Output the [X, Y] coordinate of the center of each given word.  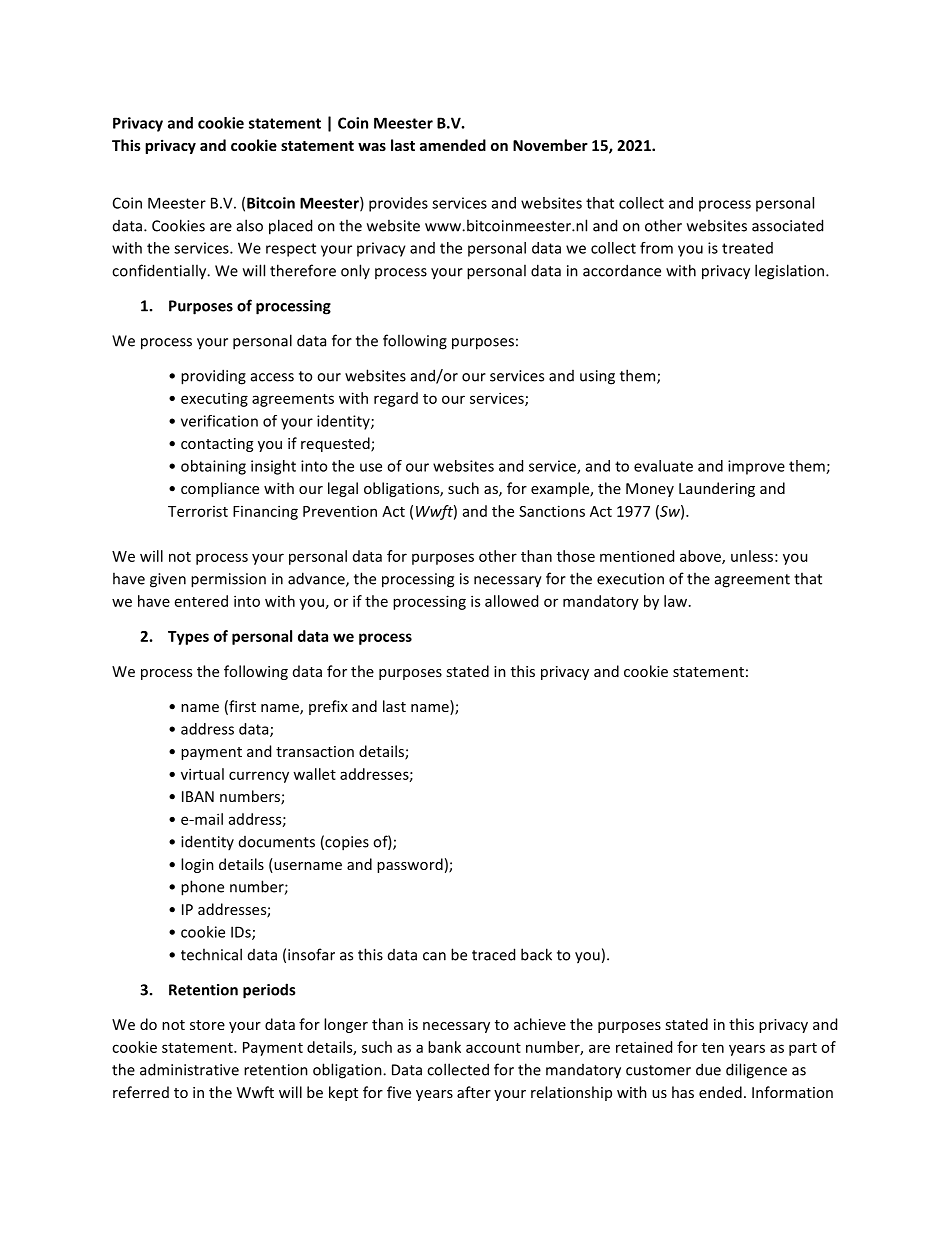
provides [398, 204]
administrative [189, 1069]
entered [201, 601]
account [493, 1048]
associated [787, 225]
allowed [511, 601]
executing [214, 400]
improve [756, 467]
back [536, 954]
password [410, 865]
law [677, 601]
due [708, 1069]
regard [396, 399]
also [250, 225]
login [197, 865]
